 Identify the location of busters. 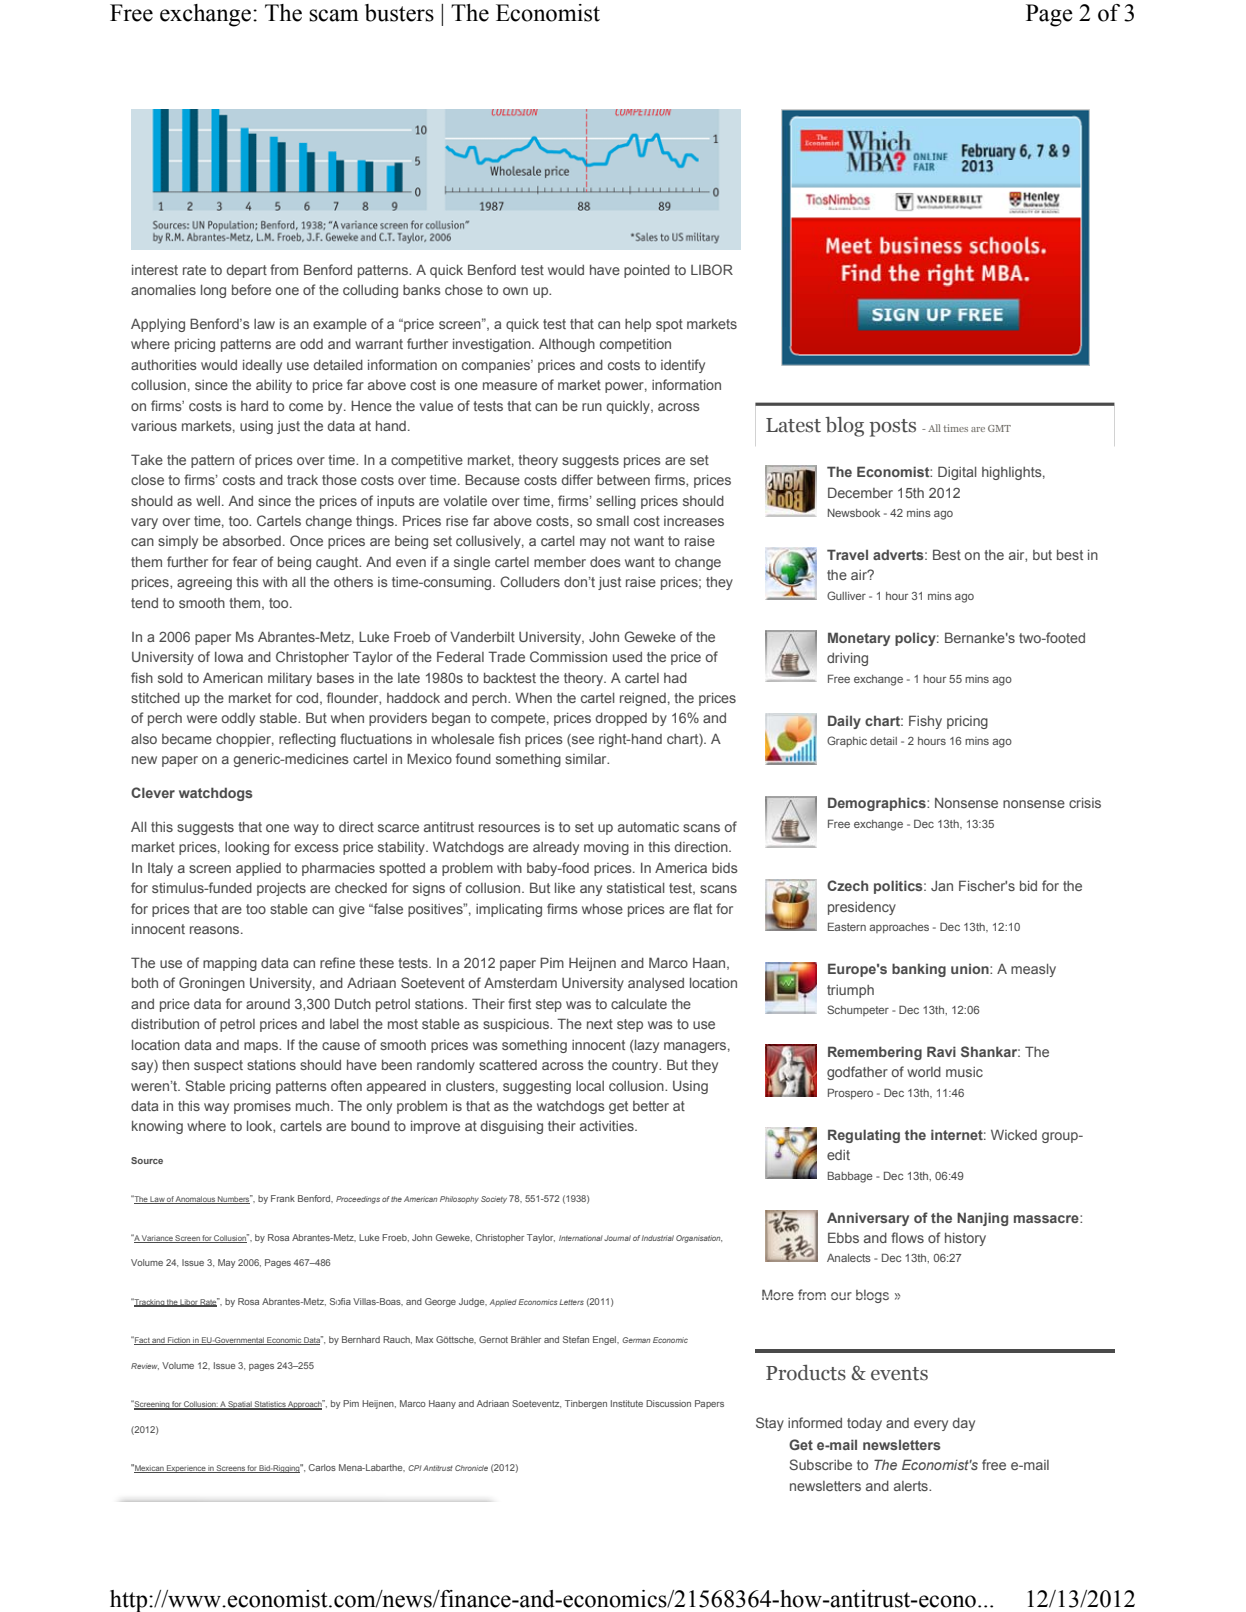
(399, 13).
